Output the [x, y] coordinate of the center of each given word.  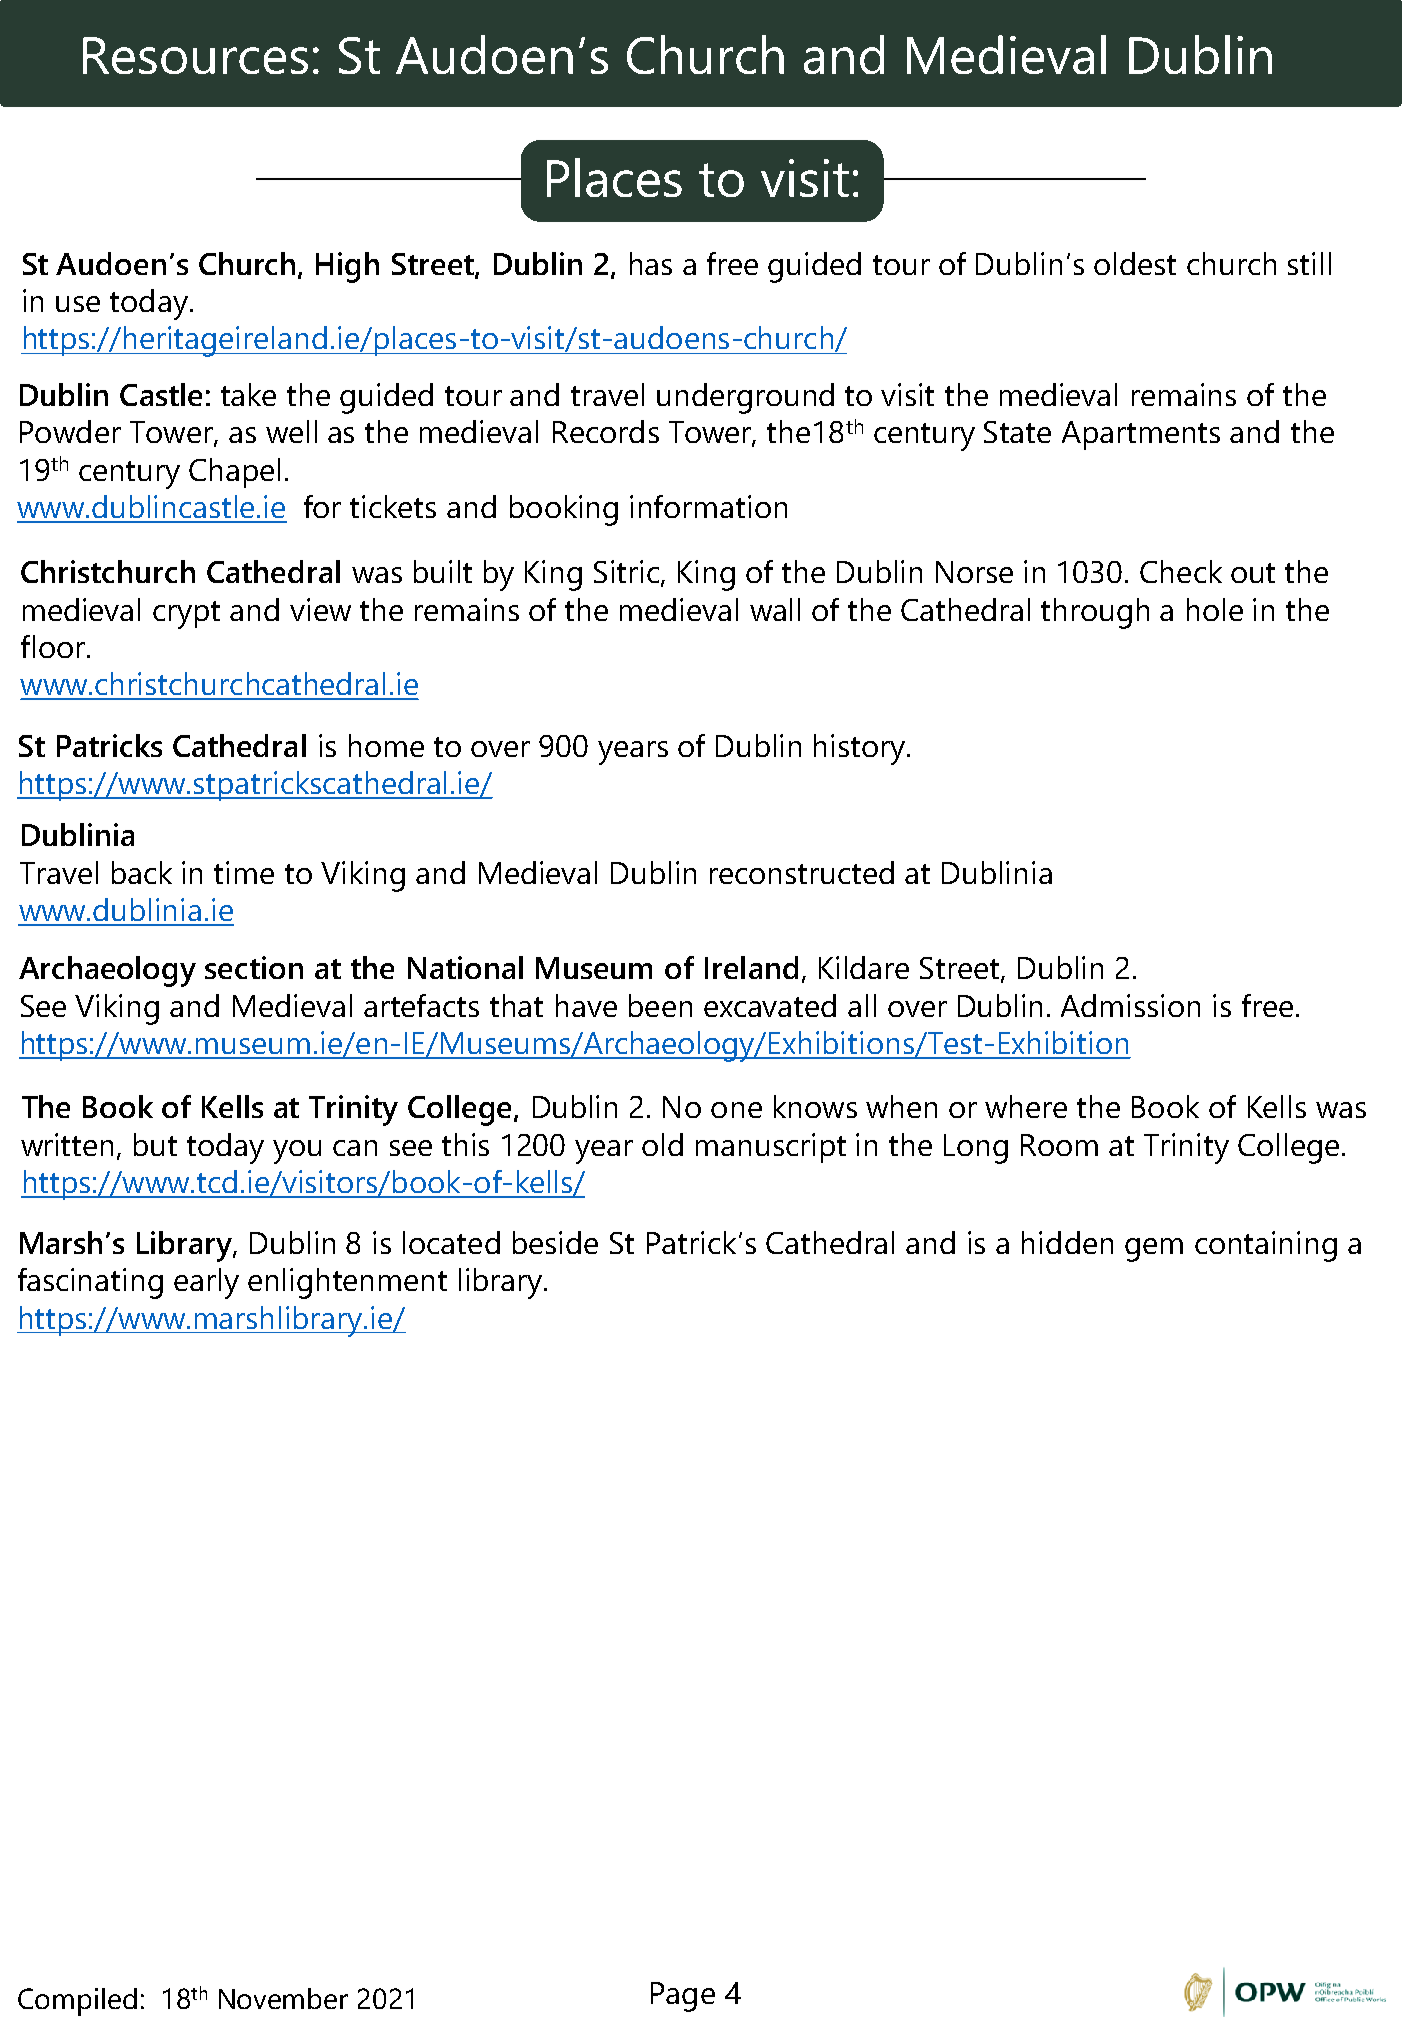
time [244, 872]
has [651, 263]
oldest [1135, 263]
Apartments [1141, 435]
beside [555, 1242]
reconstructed [802, 872]
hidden [1067, 1242]
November [283, 1998]
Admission [1130, 1005]
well [291, 431]
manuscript [771, 1148]
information [708, 506]
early [206, 1283]
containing [1266, 1246]
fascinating [90, 1283]
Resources [195, 55]
